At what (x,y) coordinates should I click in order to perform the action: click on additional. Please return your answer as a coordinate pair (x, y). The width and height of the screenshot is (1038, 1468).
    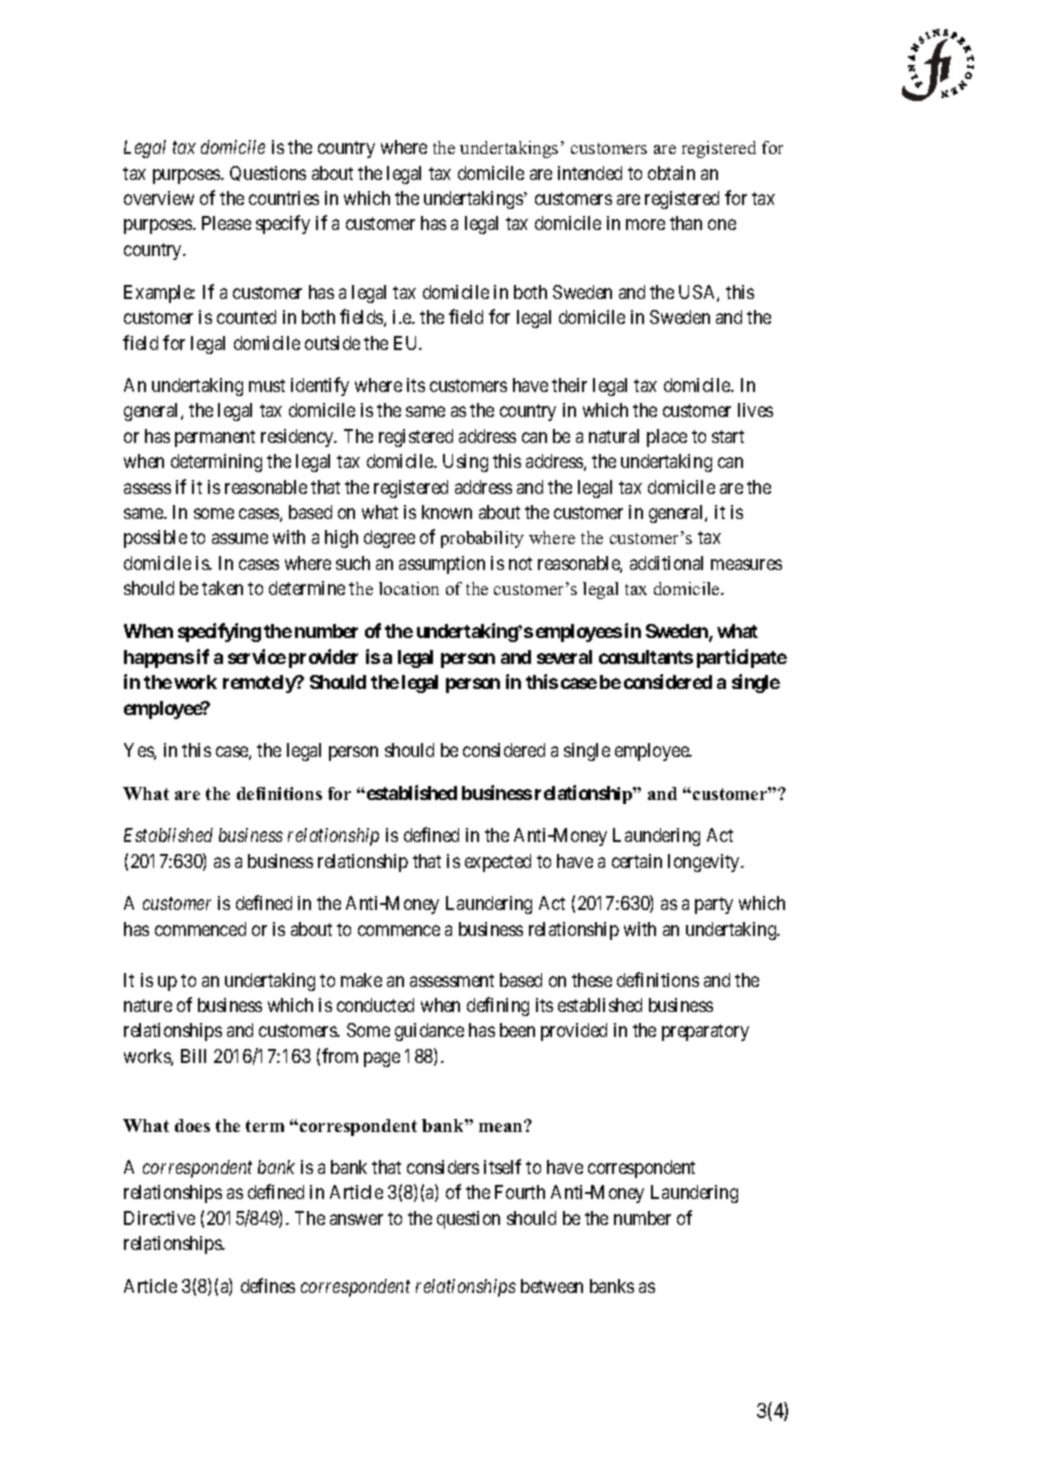
    Looking at the image, I should click on (666, 563).
